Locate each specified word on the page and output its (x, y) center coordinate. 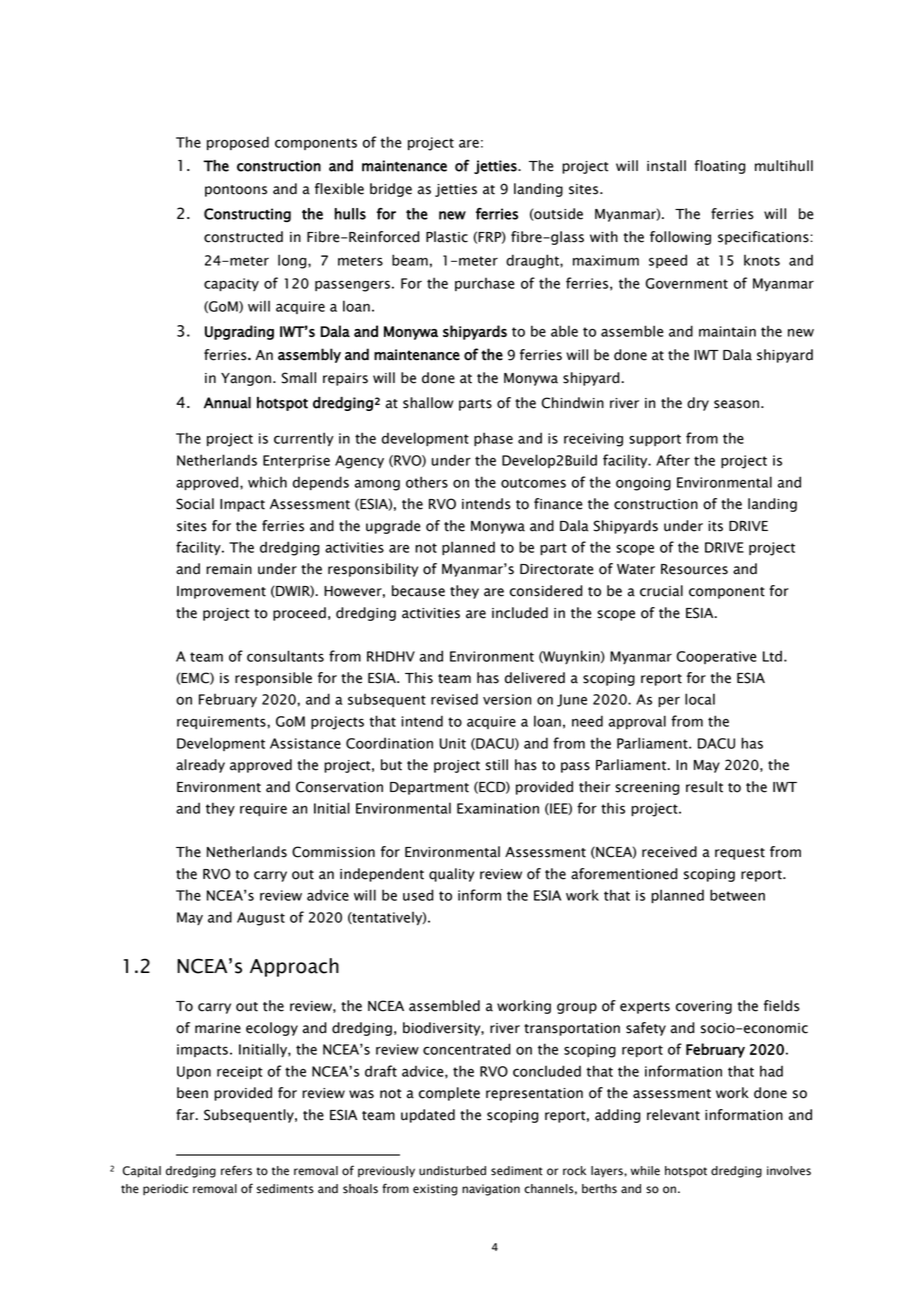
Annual (227, 403)
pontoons (236, 191)
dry (698, 404)
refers (236, 1170)
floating (720, 167)
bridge (391, 190)
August (261, 919)
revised (454, 699)
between (737, 895)
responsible (273, 679)
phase (493, 439)
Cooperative (717, 657)
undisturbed (452, 1171)
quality (451, 875)
